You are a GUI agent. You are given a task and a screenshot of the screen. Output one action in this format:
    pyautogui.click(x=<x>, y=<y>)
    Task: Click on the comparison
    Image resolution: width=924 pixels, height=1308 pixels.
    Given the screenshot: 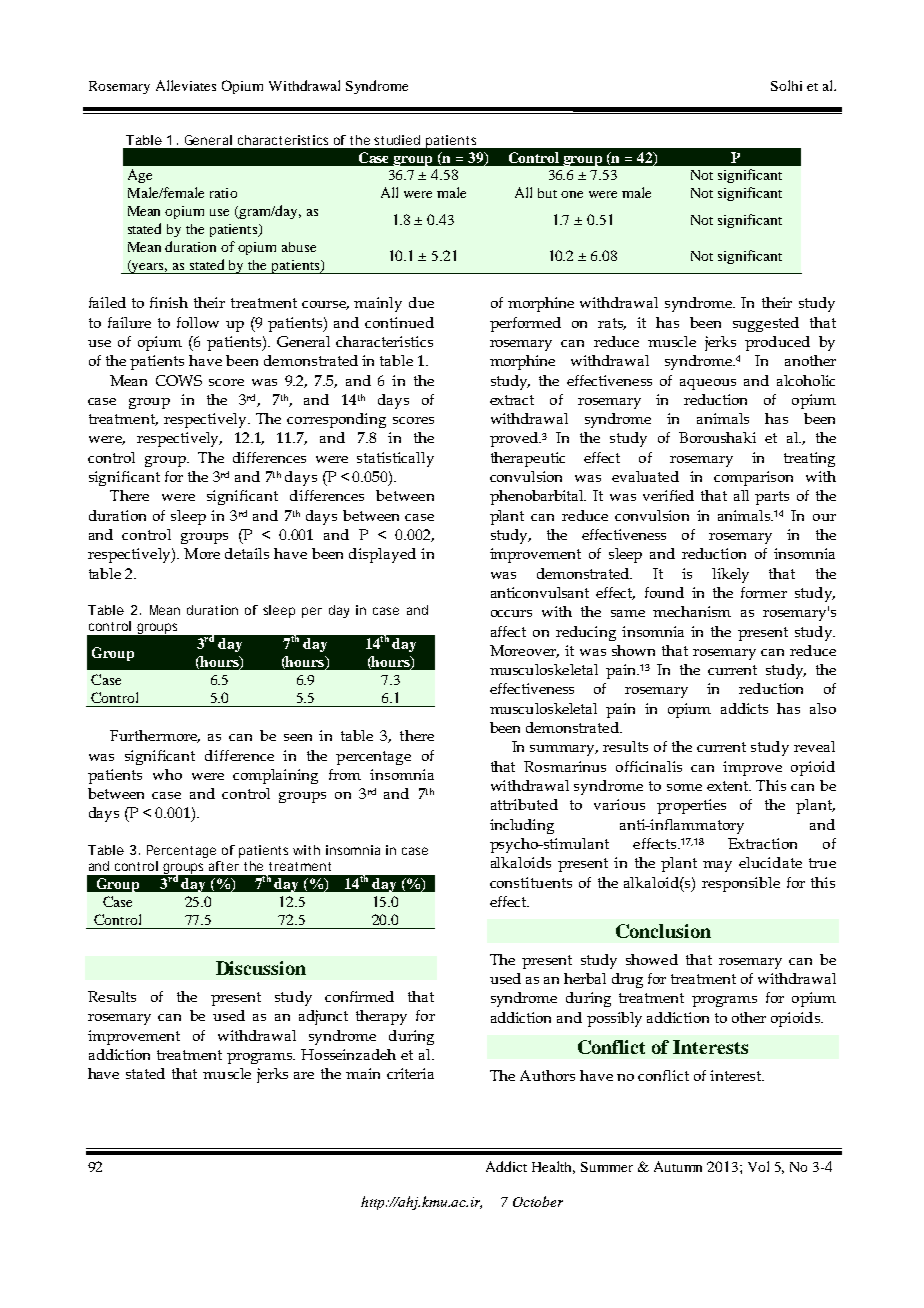 What is the action you would take?
    pyautogui.click(x=753, y=478)
